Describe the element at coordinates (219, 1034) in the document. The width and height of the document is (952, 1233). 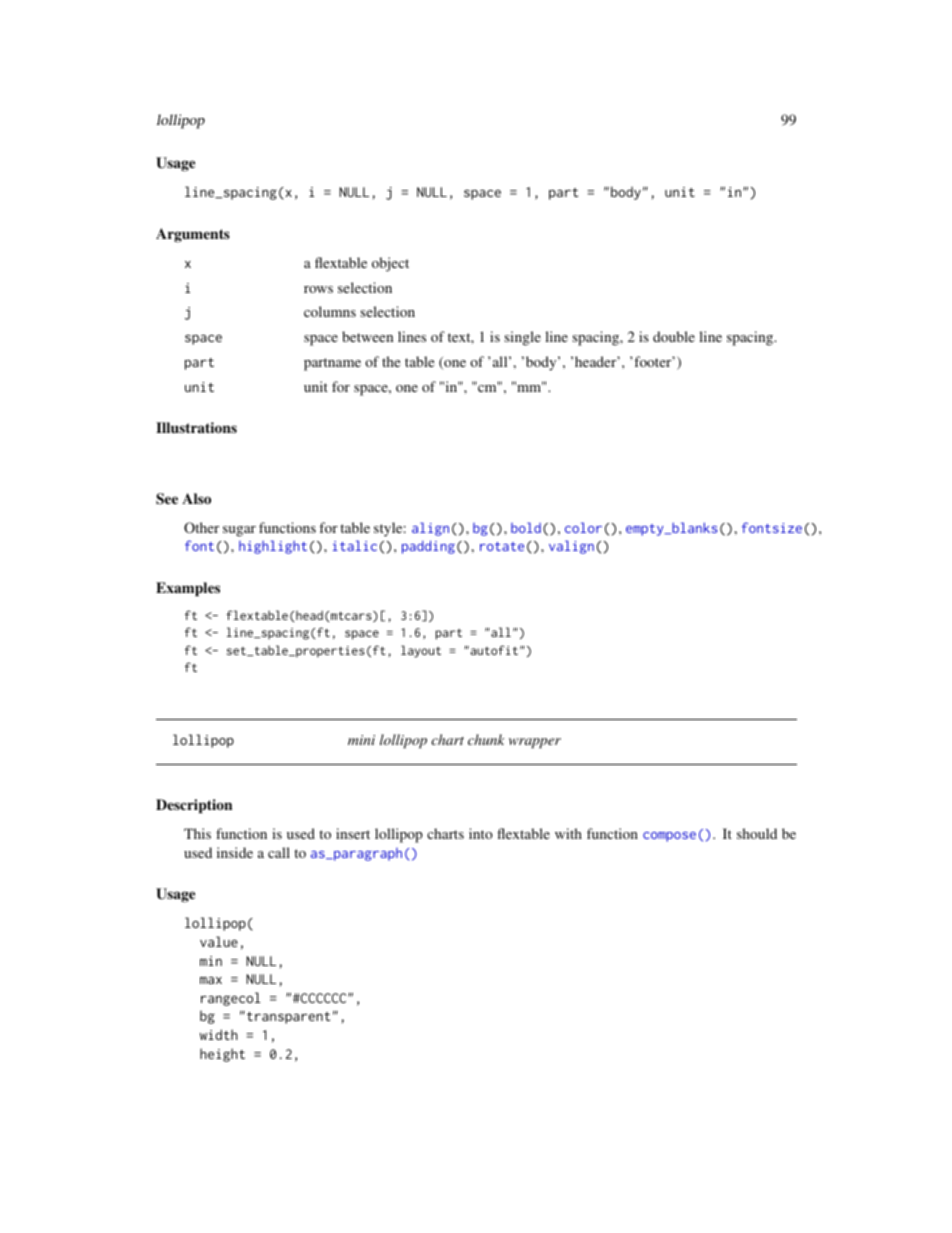
I see `width` at that location.
